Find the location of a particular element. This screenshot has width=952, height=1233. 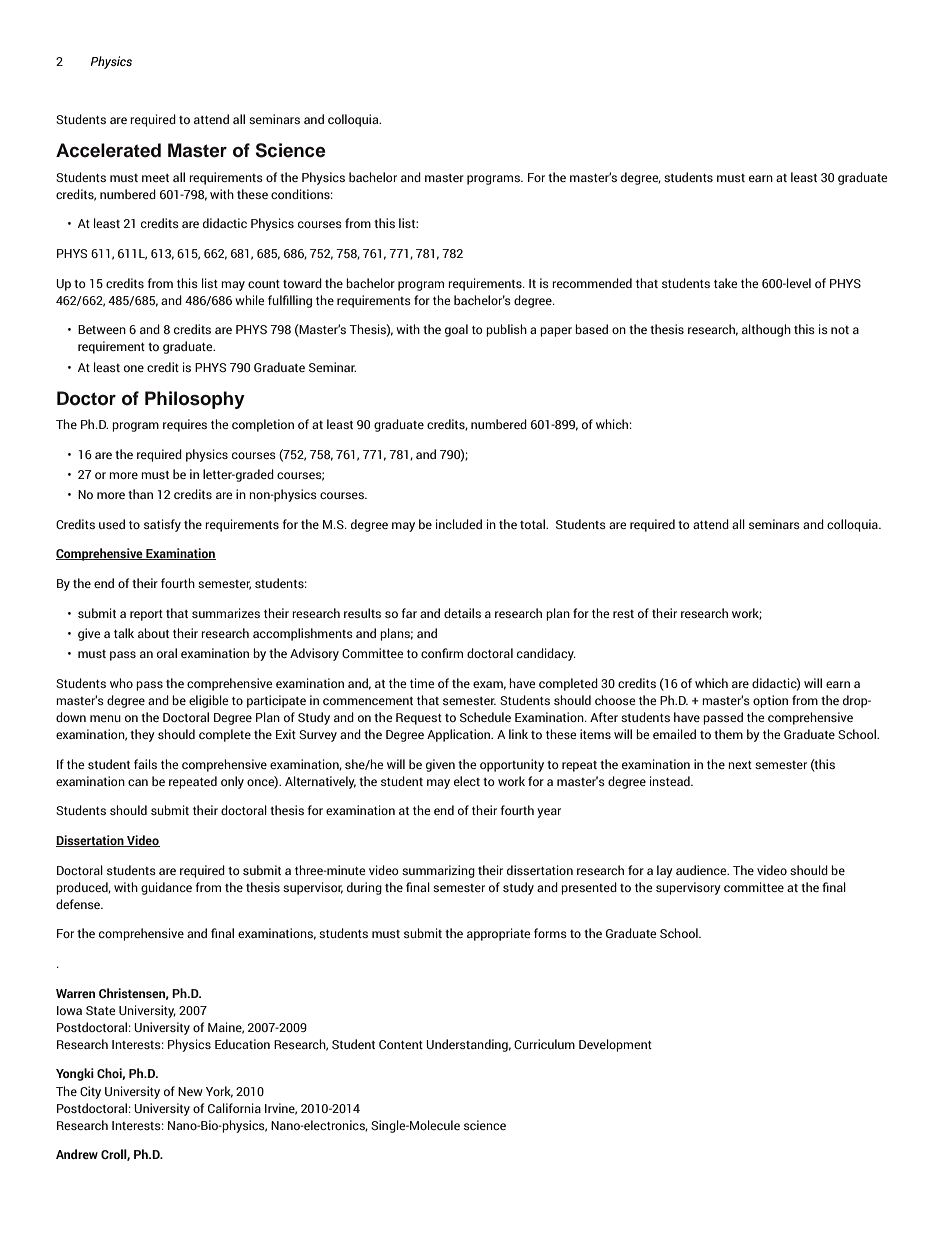

meet is located at coordinates (155, 178).
